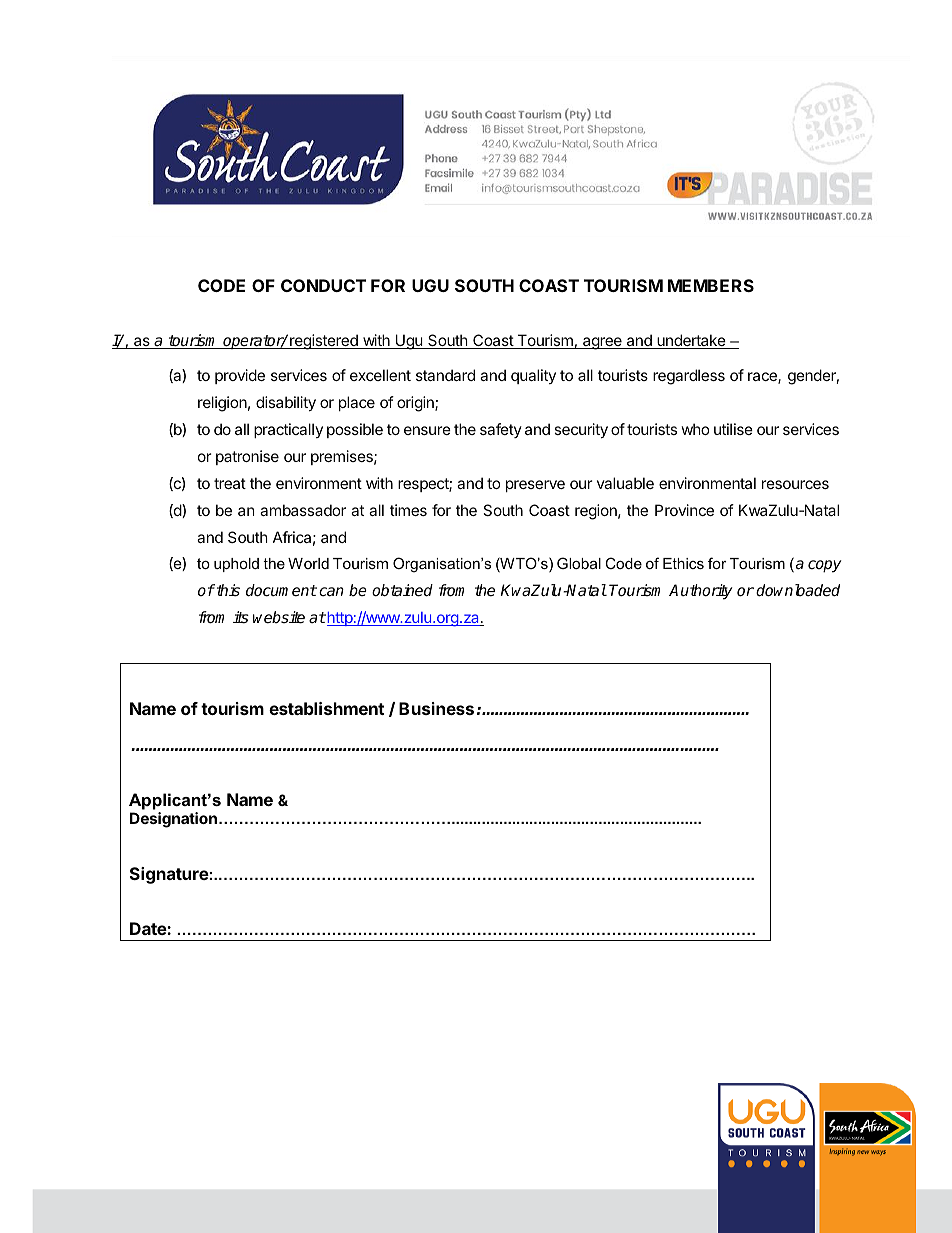 The height and width of the document is (1233, 952). Describe the element at coordinates (241, 617) in the document. I see `its` at that location.
